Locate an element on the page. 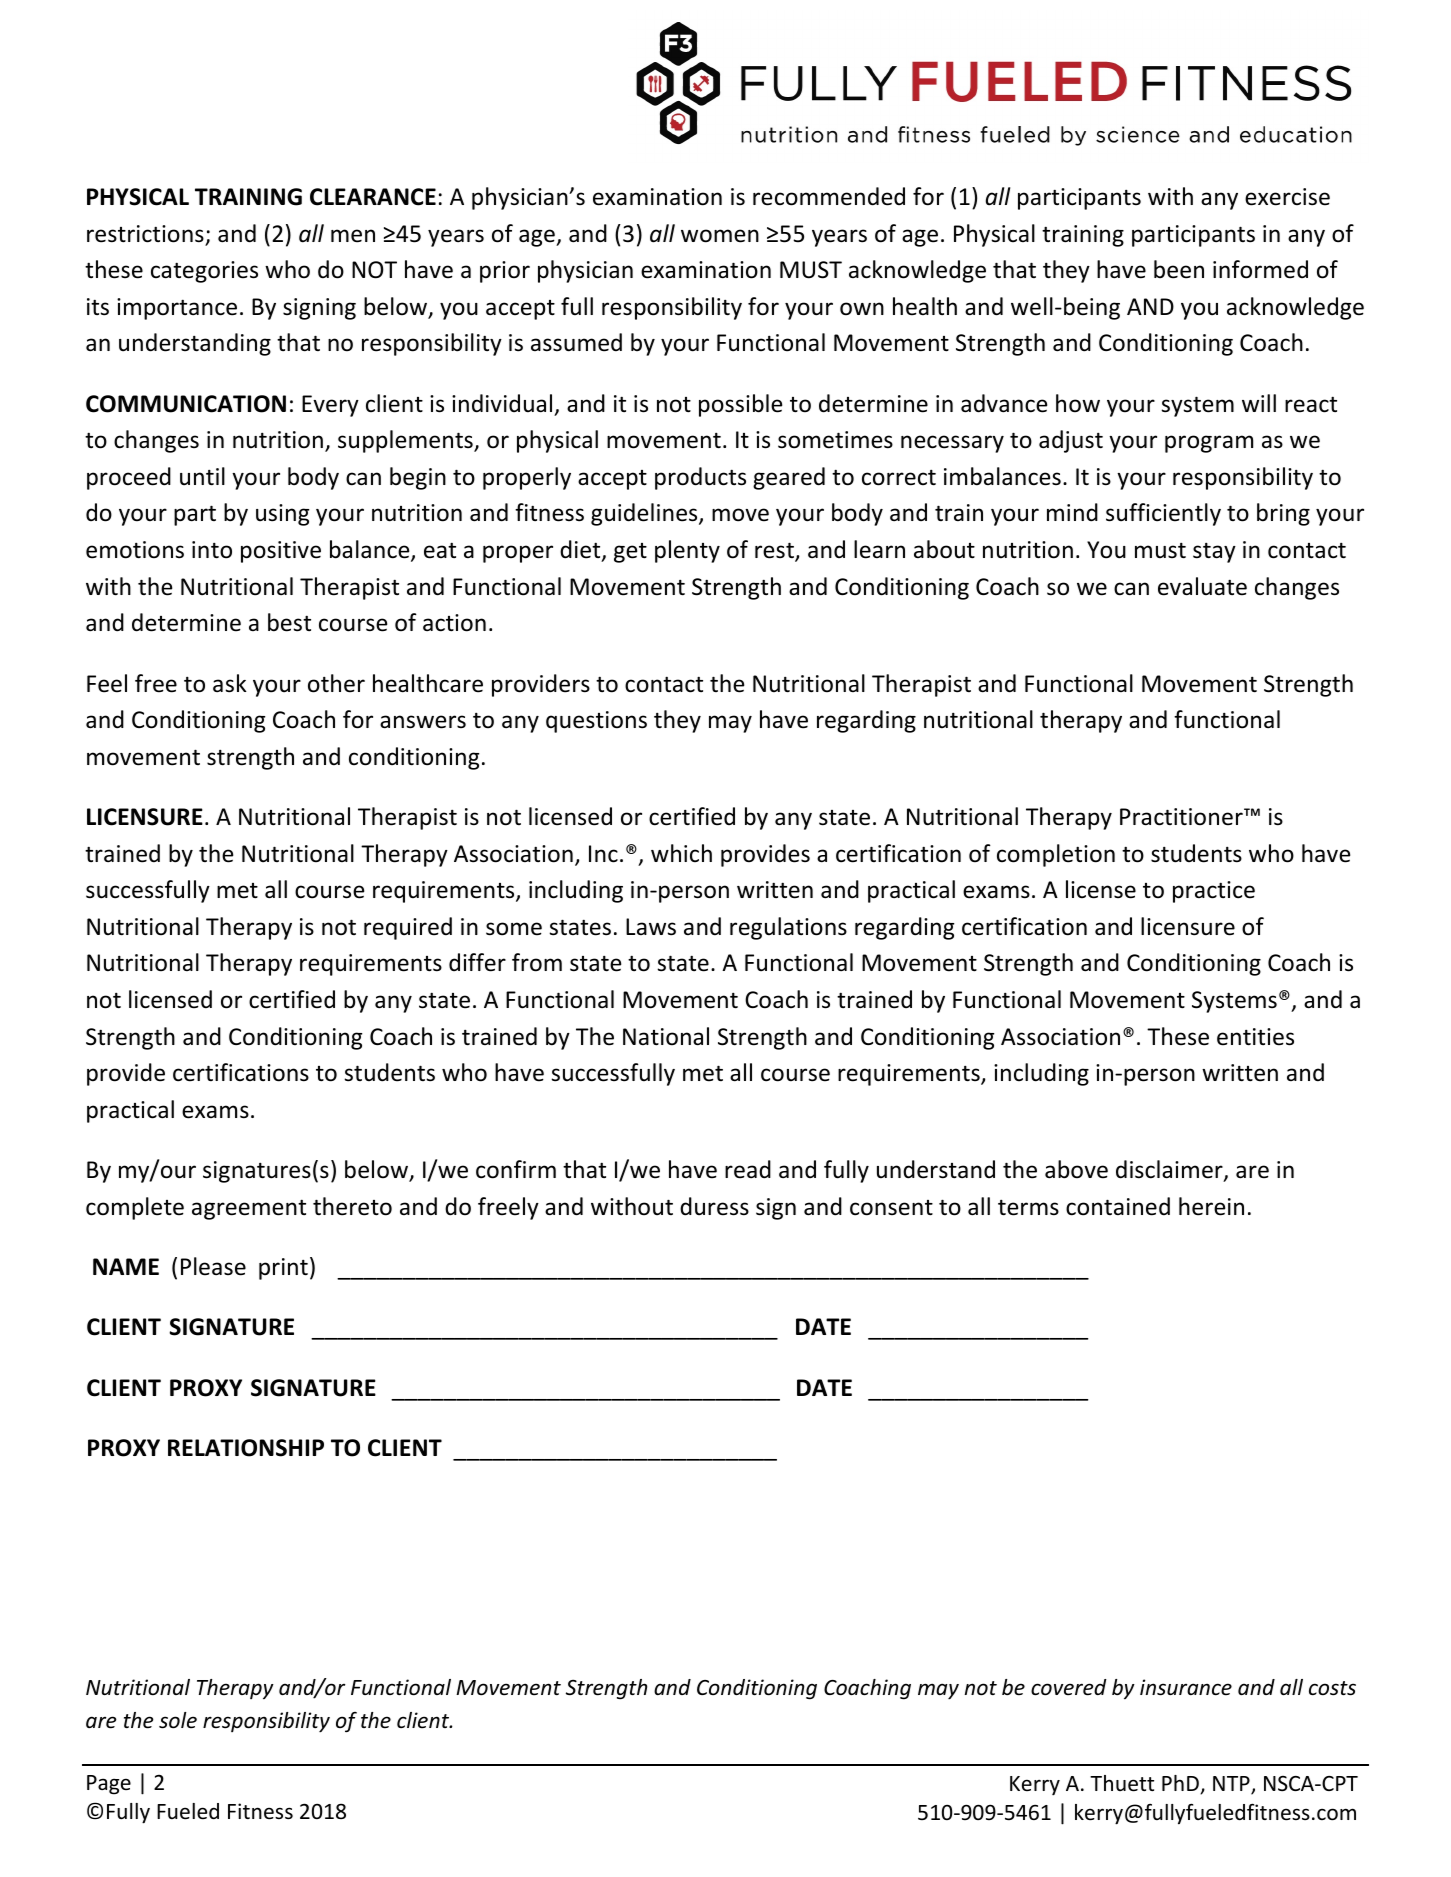  required is located at coordinates (408, 928).
